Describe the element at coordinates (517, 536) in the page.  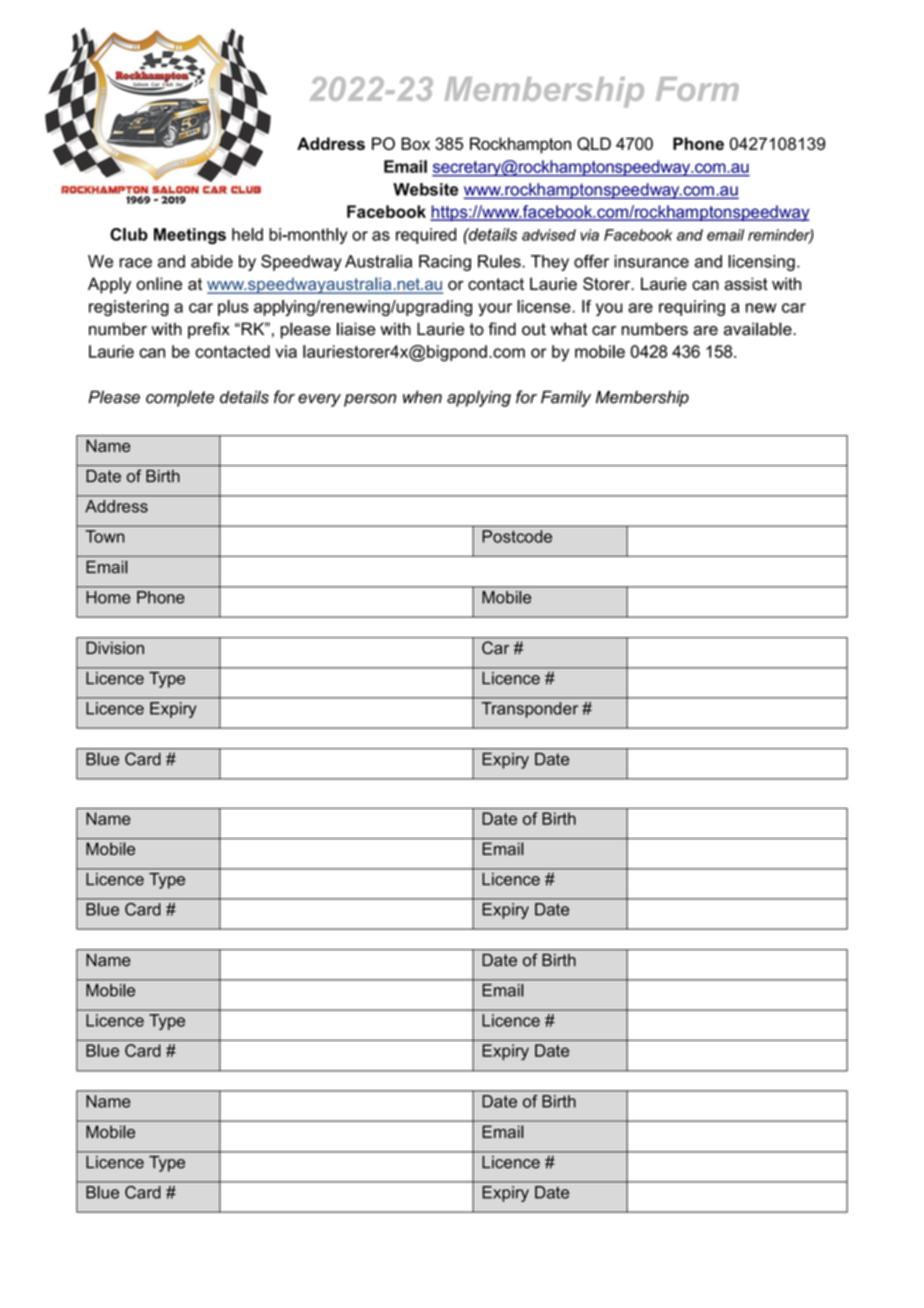
I see `Postcode` at that location.
